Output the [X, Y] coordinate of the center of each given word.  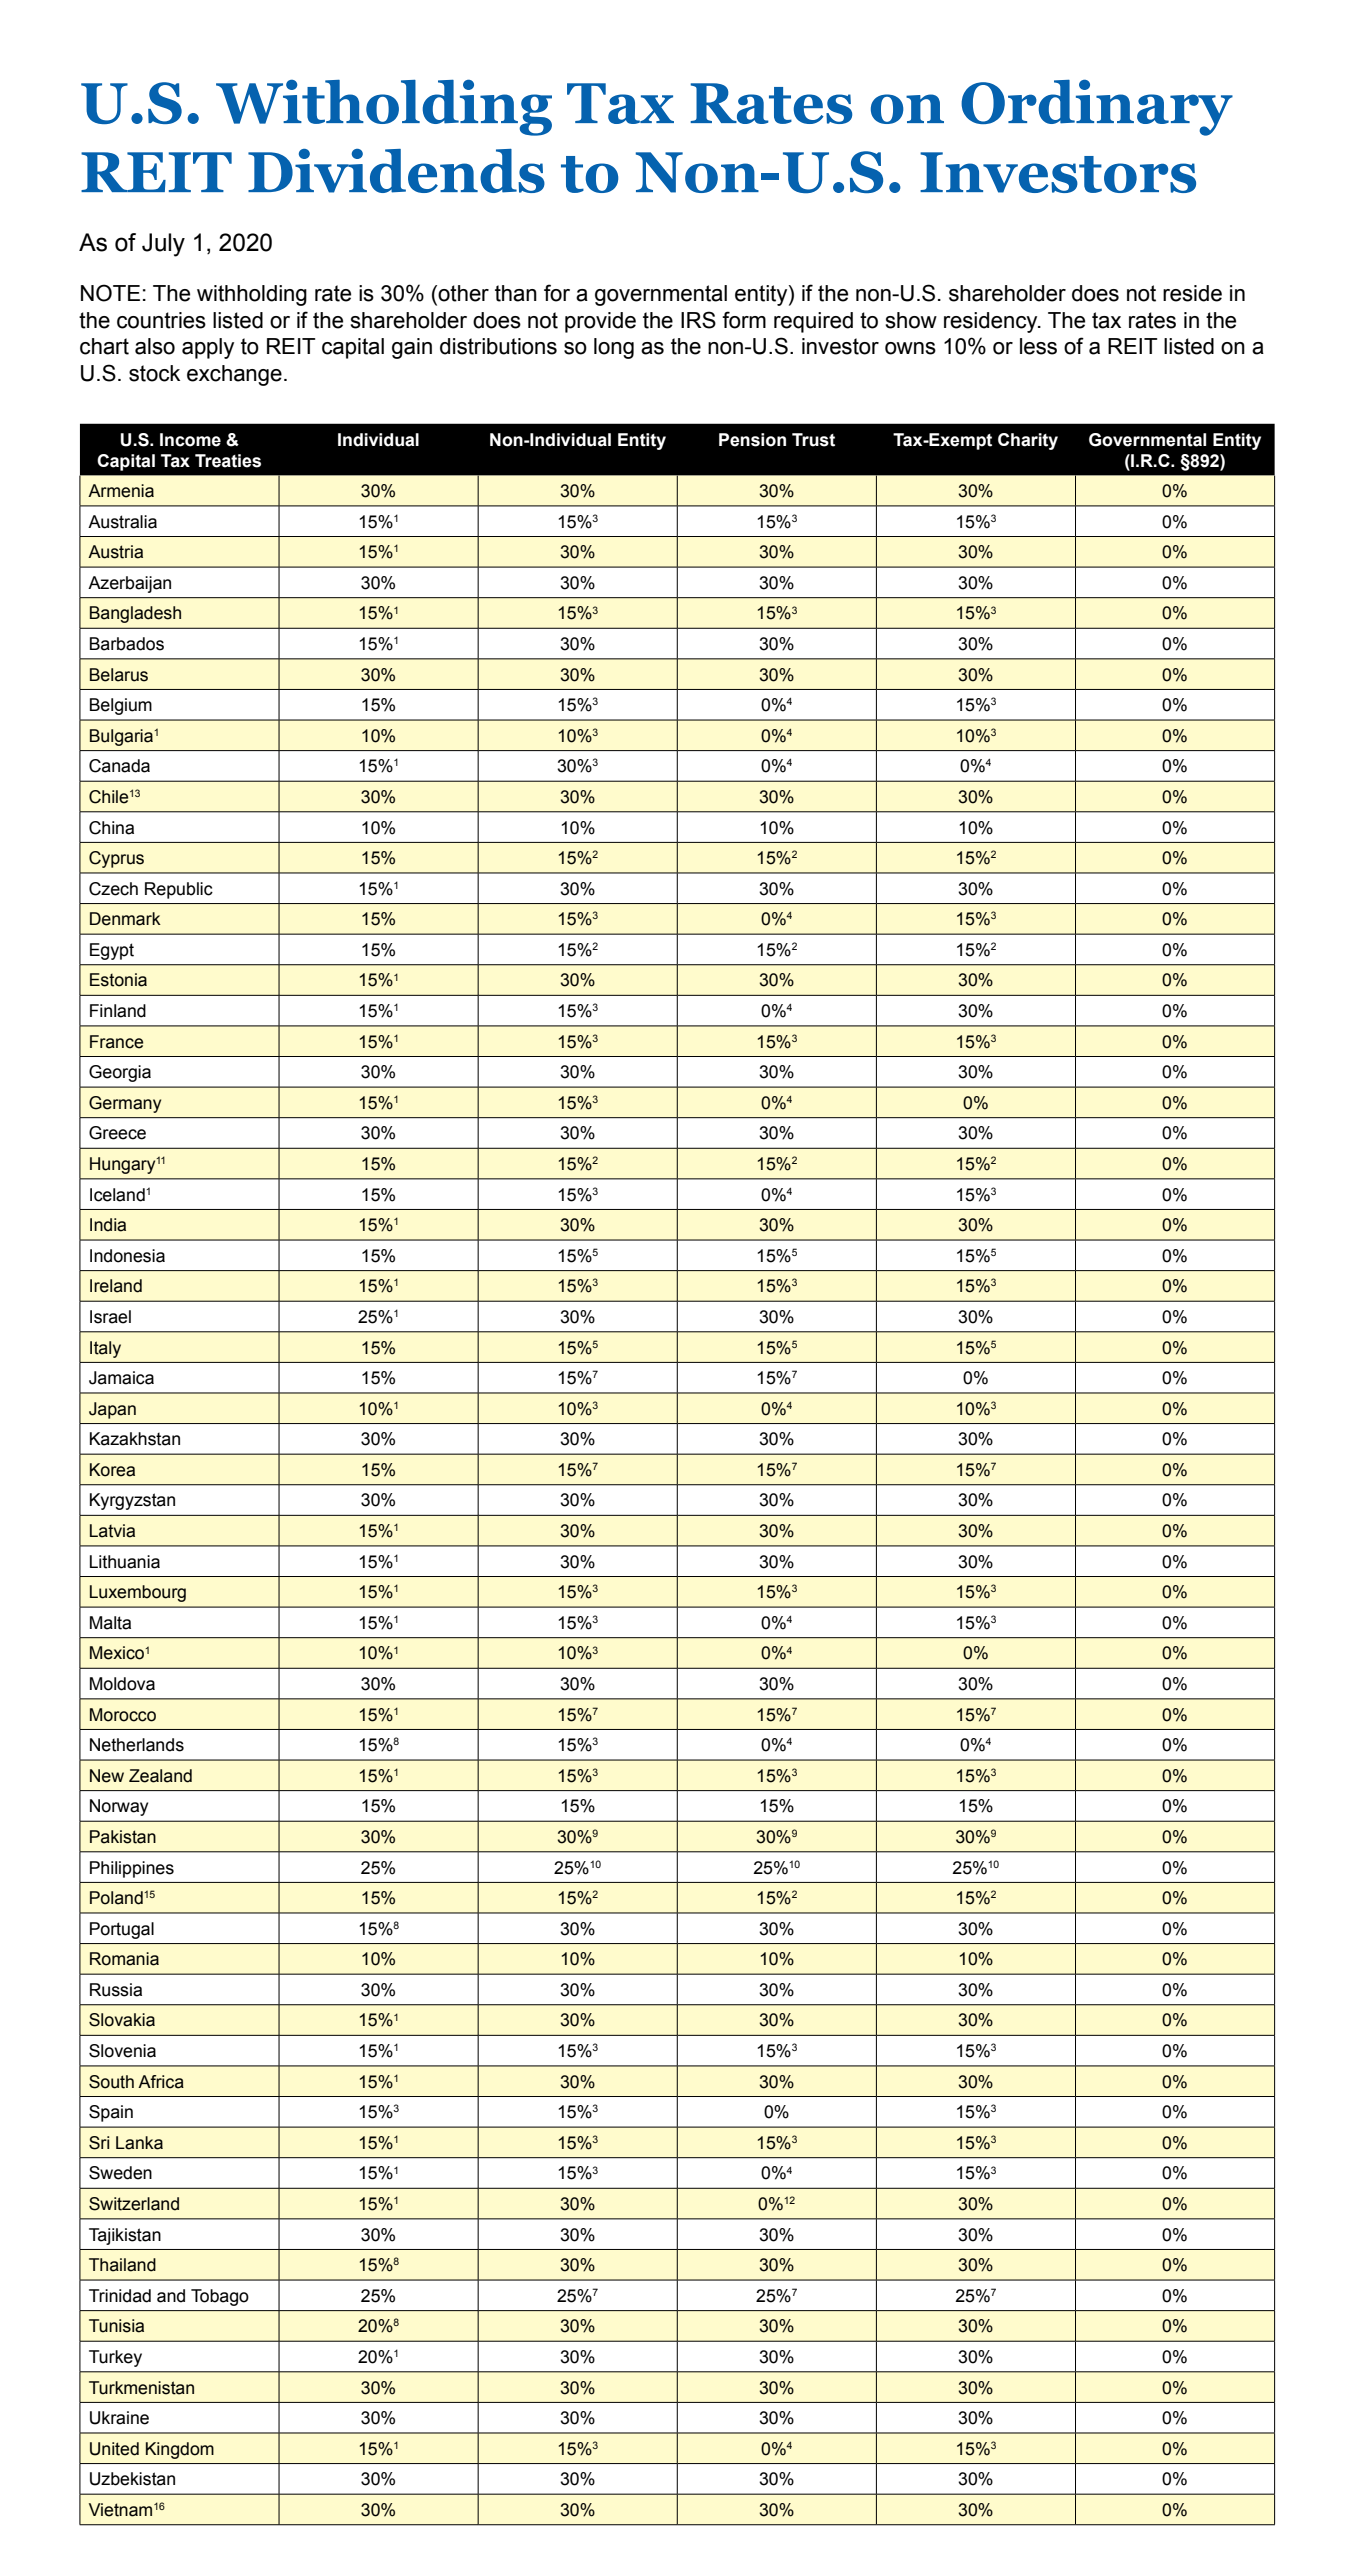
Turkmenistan [141, 2388]
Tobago [220, 2297]
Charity [1028, 441]
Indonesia [127, 1256]
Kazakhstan [135, 1439]
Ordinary [1097, 107]
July [163, 245]
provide [600, 322]
